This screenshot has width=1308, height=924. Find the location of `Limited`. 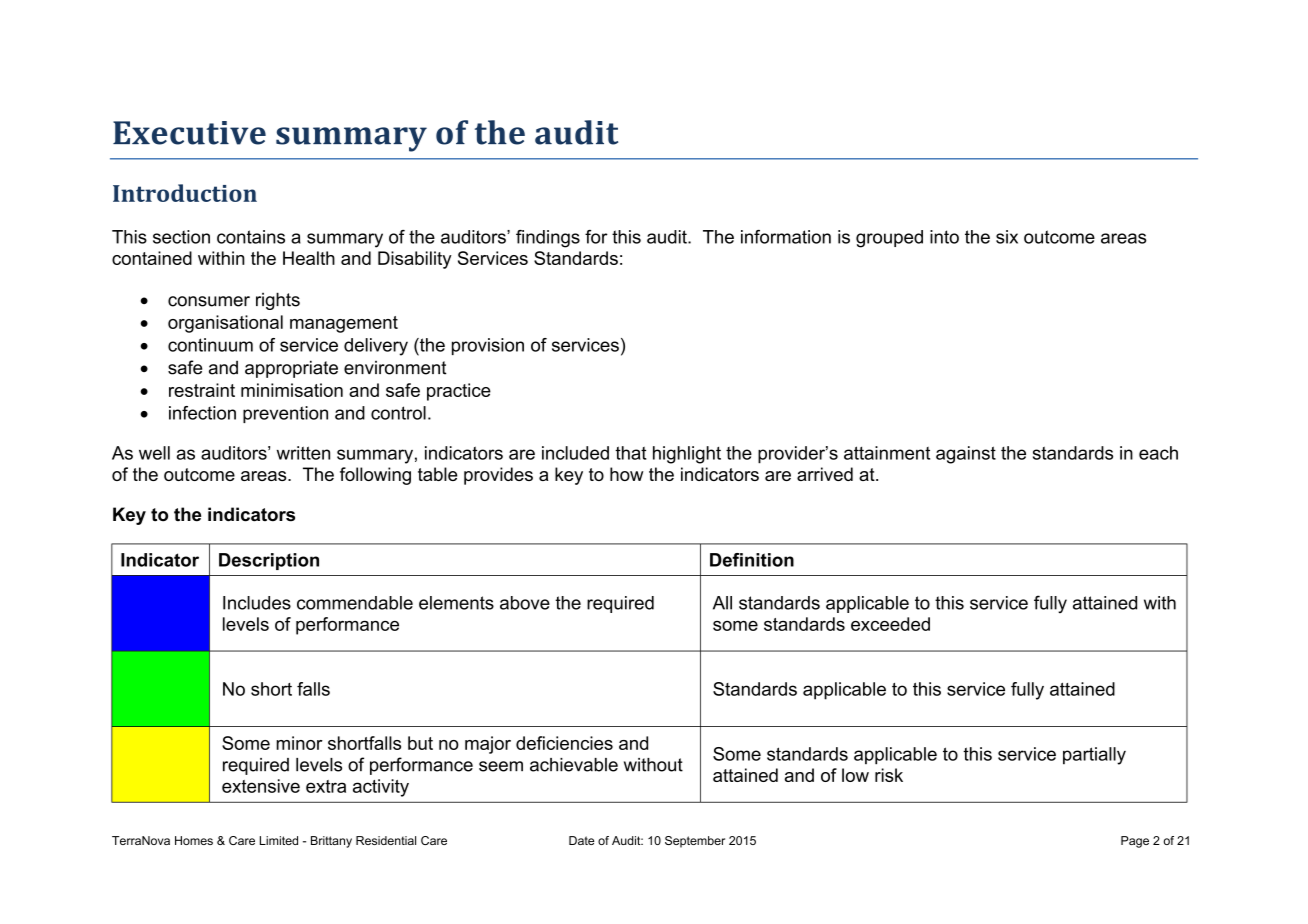

Limited is located at coordinates (279, 840).
